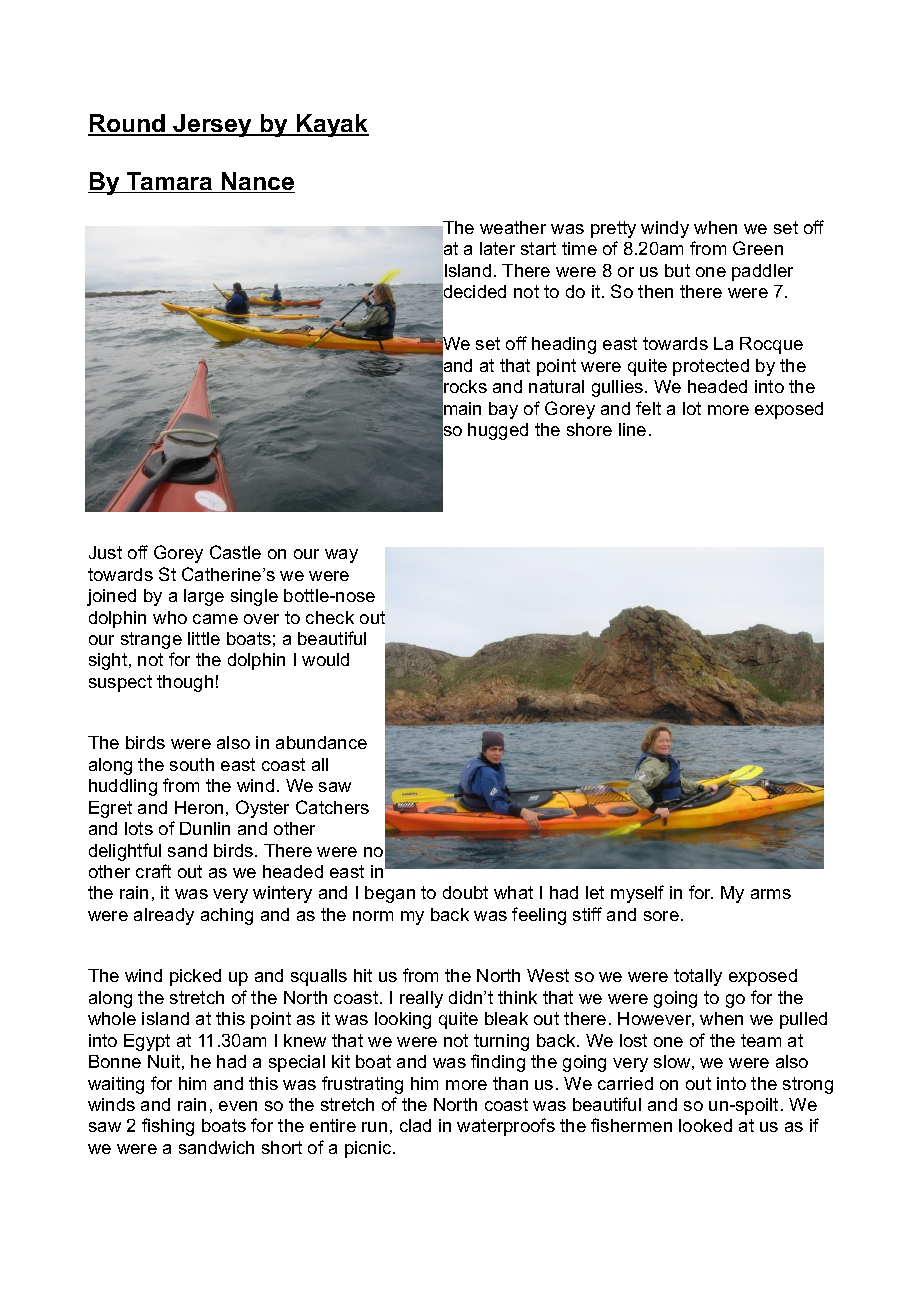 This screenshot has height=1308, width=924. I want to click on arms, so click(771, 894).
